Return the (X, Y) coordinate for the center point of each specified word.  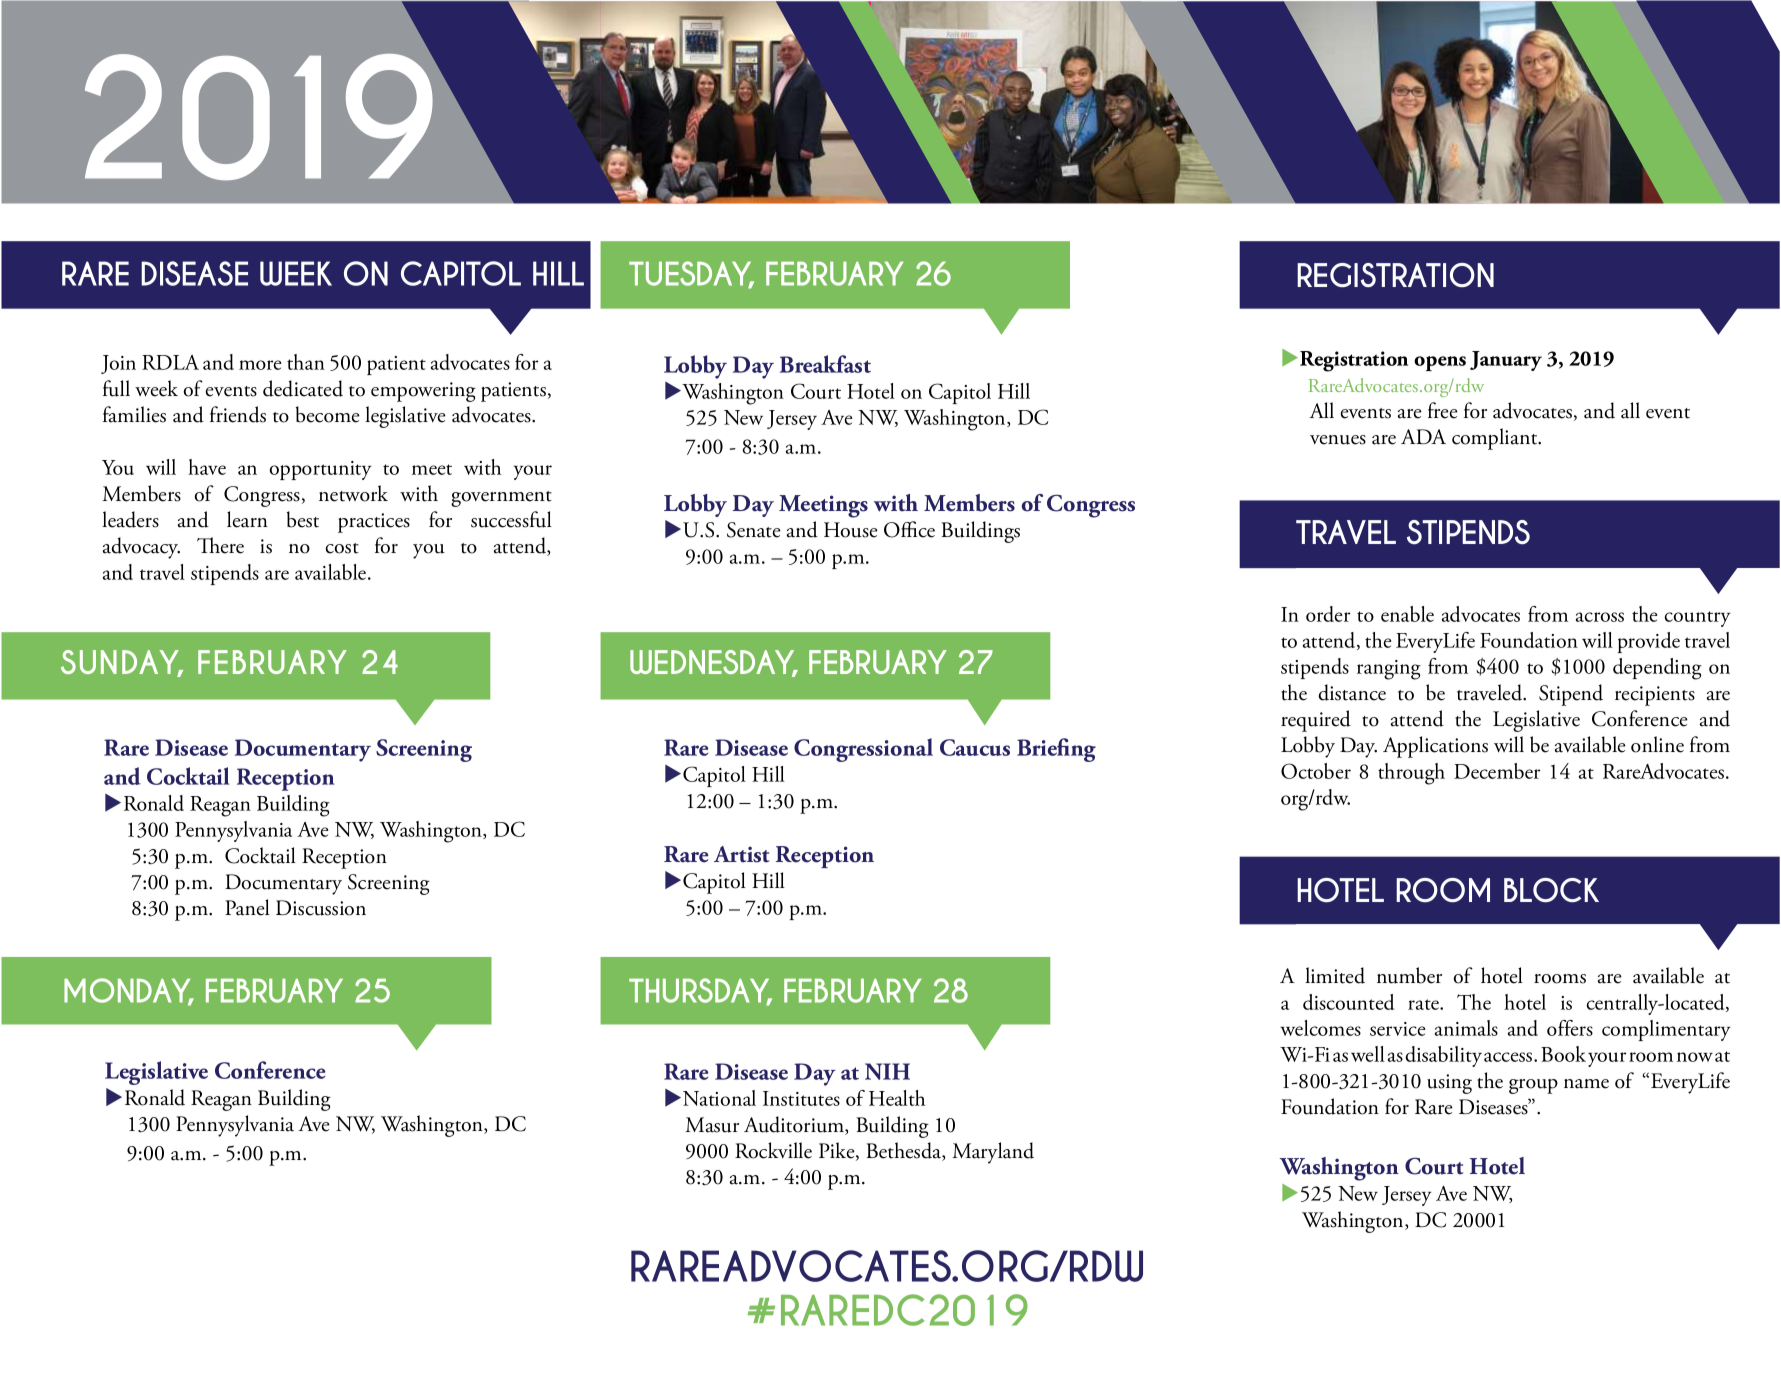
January (1506, 361)
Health (897, 1098)
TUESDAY (691, 274)
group (1533, 1086)
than (306, 362)
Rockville (773, 1150)
